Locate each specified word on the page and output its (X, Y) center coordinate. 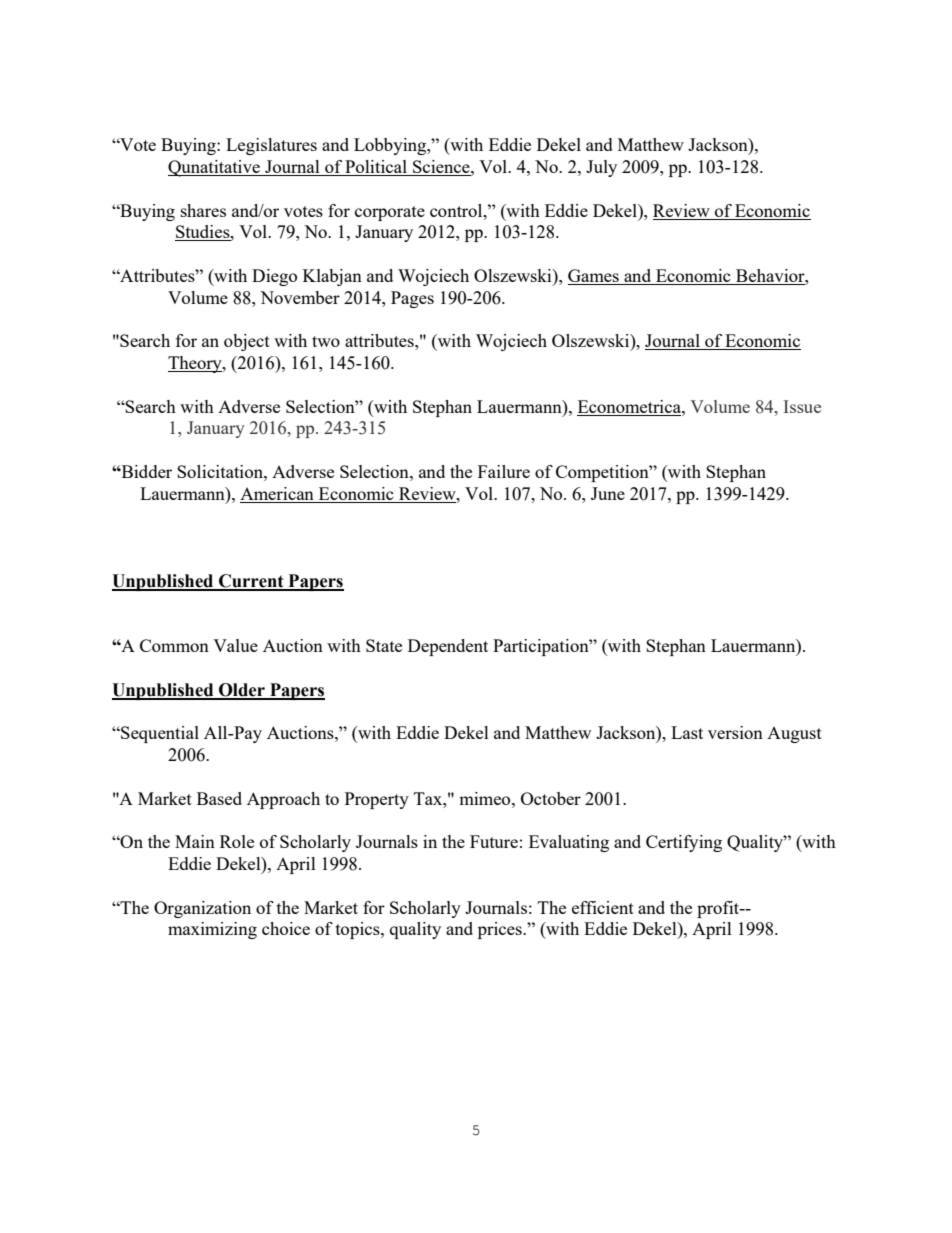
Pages (412, 299)
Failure (504, 471)
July (601, 168)
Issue (802, 406)
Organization (202, 909)
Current (251, 582)
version (735, 732)
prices (501, 930)
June (608, 493)
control (457, 210)
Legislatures (271, 146)
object (247, 342)
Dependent (448, 647)
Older (242, 691)
